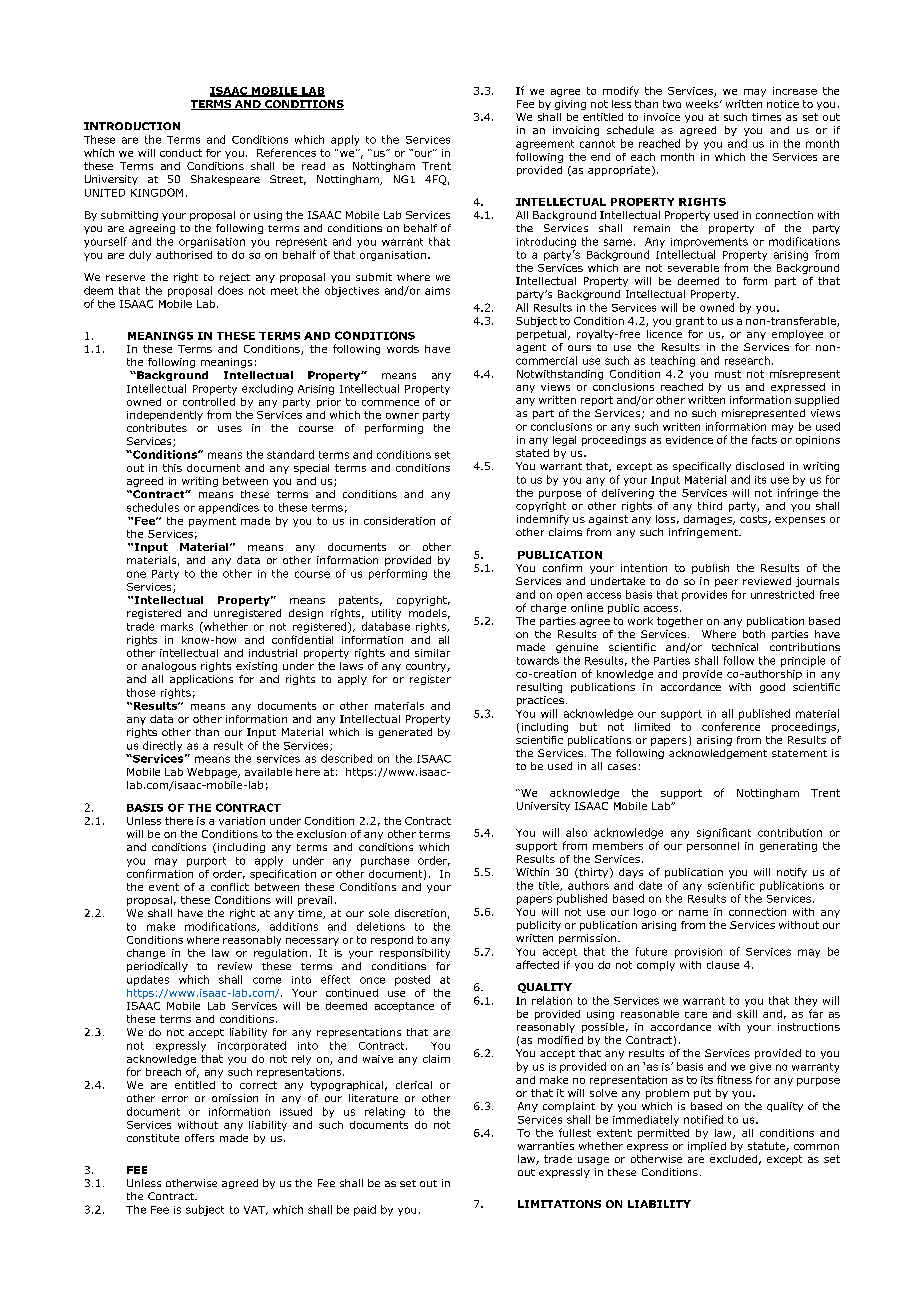  I want to click on stated, so click(532, 453).
